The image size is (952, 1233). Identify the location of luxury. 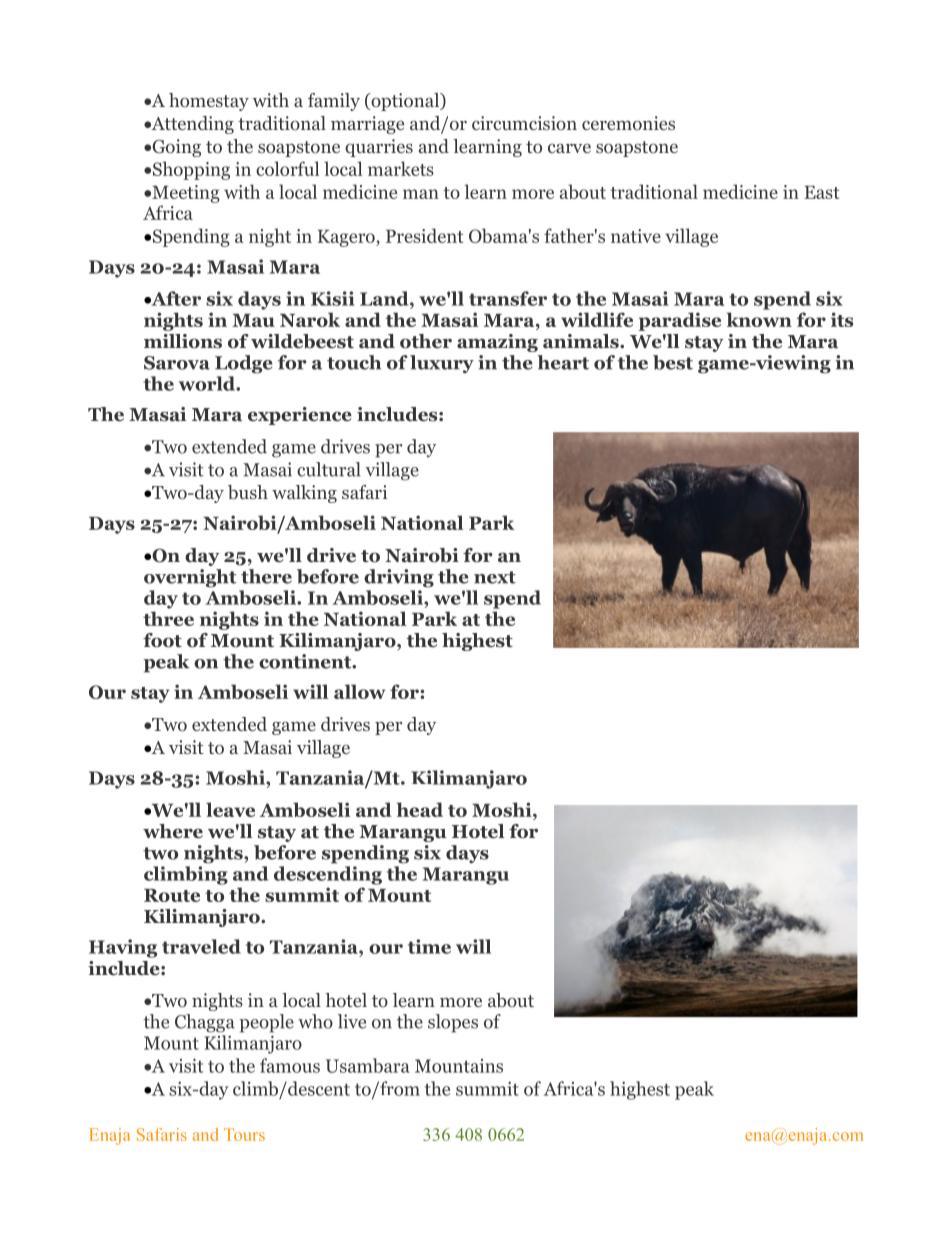
(442, 364).
